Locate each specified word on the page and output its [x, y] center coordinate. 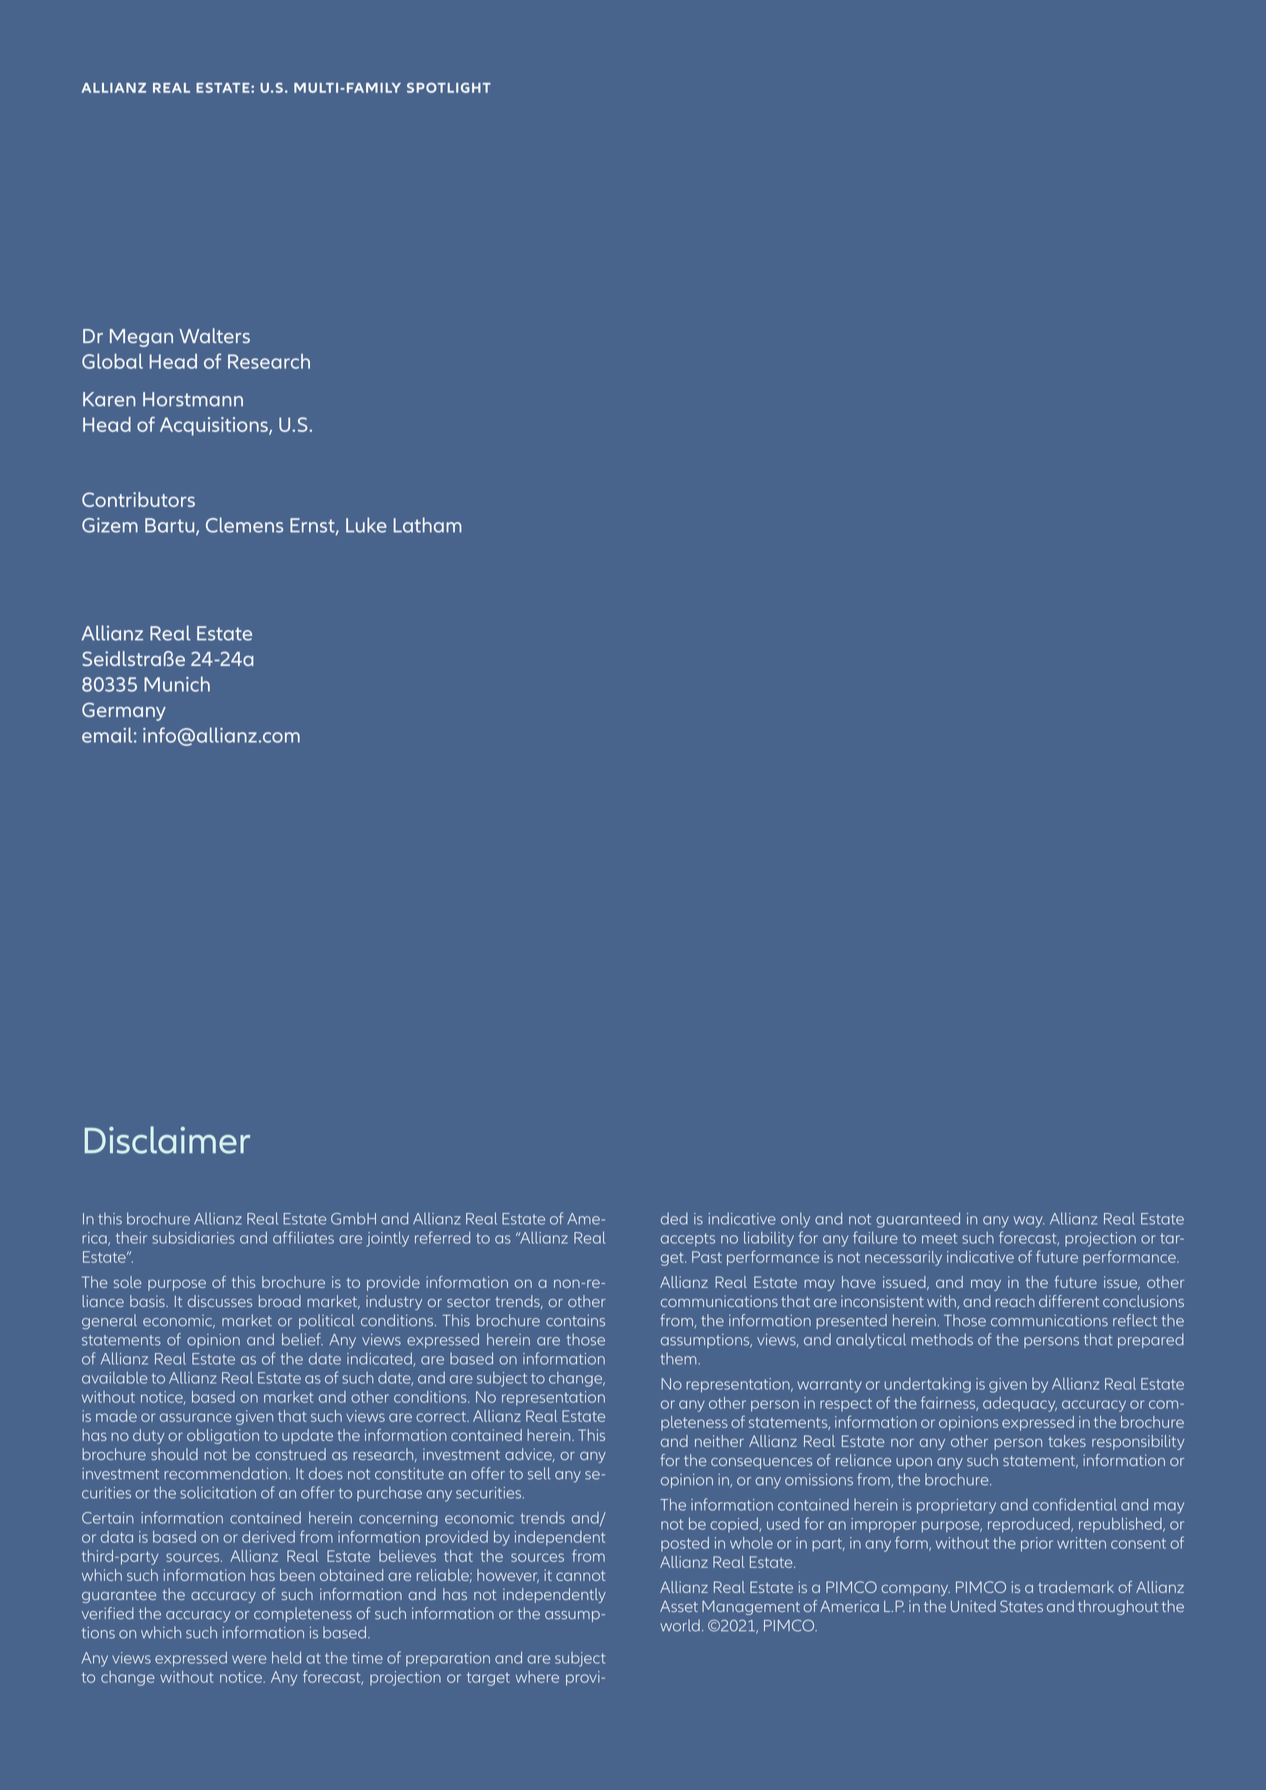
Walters [214, 336]
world [680, 1625]
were [249, 1659]
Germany [124, 711]
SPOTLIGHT [449, 87]
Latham [428, 525]
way [1029, 1222]
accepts [688, 1239]
